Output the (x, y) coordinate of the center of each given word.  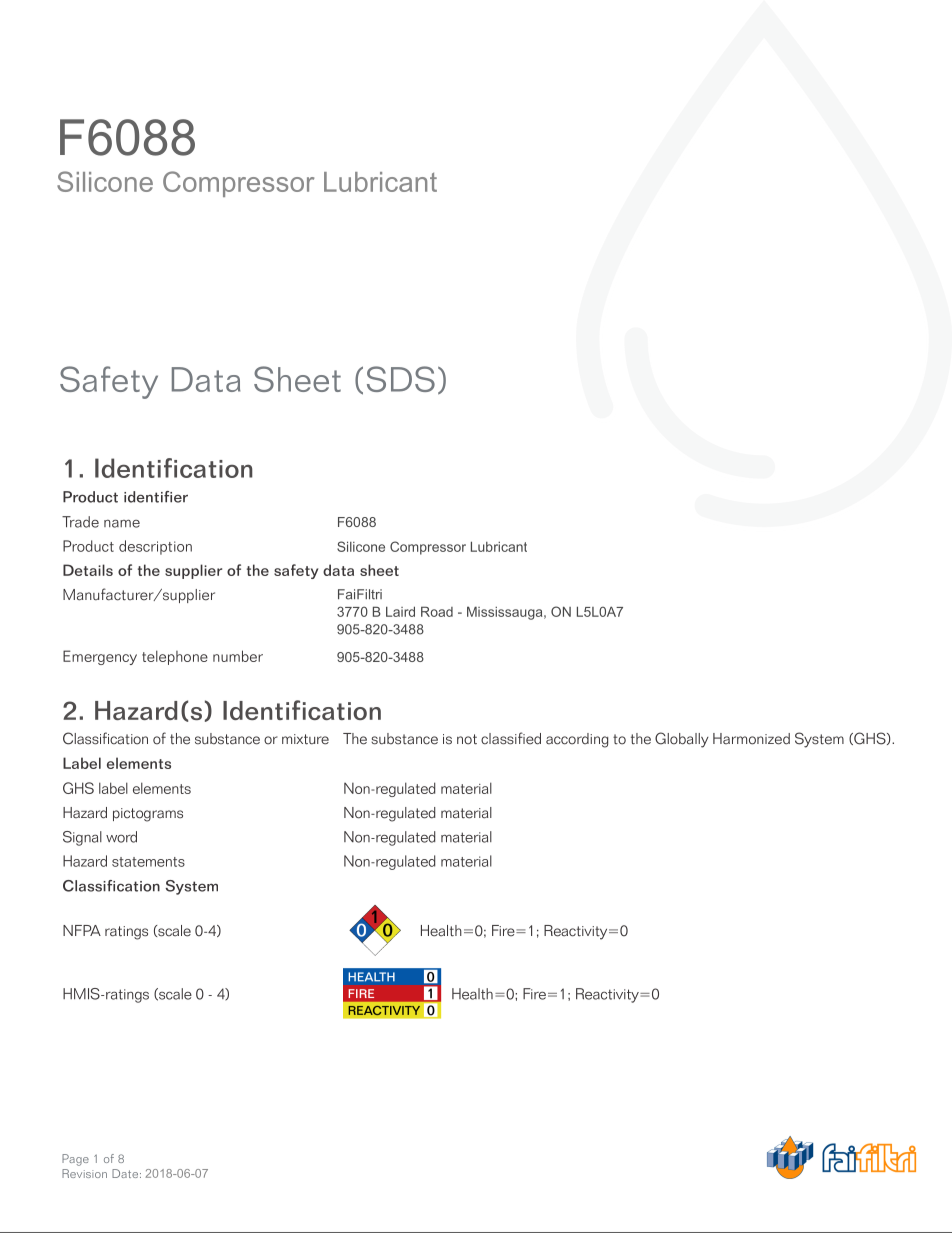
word (121, 837)
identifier (156, 497)
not (467, 739)
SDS (401, 379)
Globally (682, 740)
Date (126, 1173)
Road (437, 611)
